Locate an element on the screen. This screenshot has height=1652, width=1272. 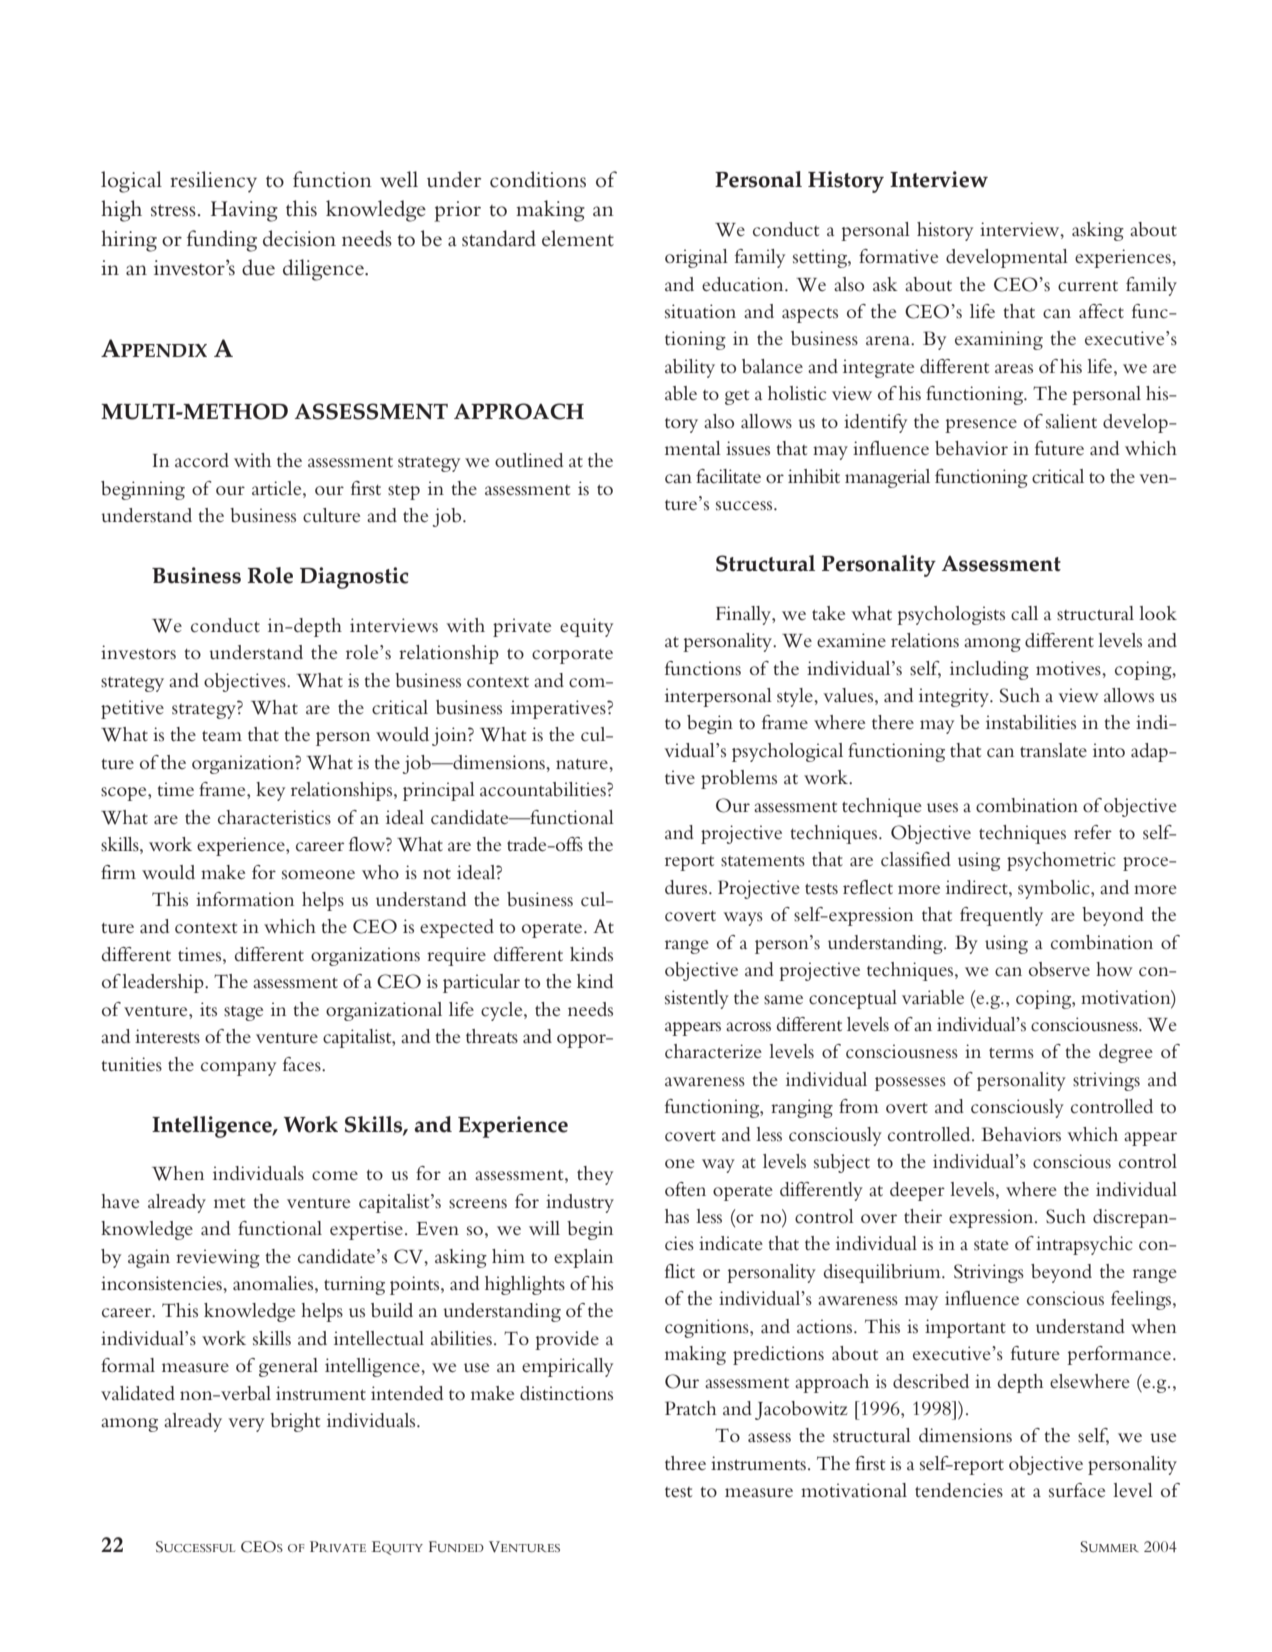
article is located at coordinates (278, 488).
